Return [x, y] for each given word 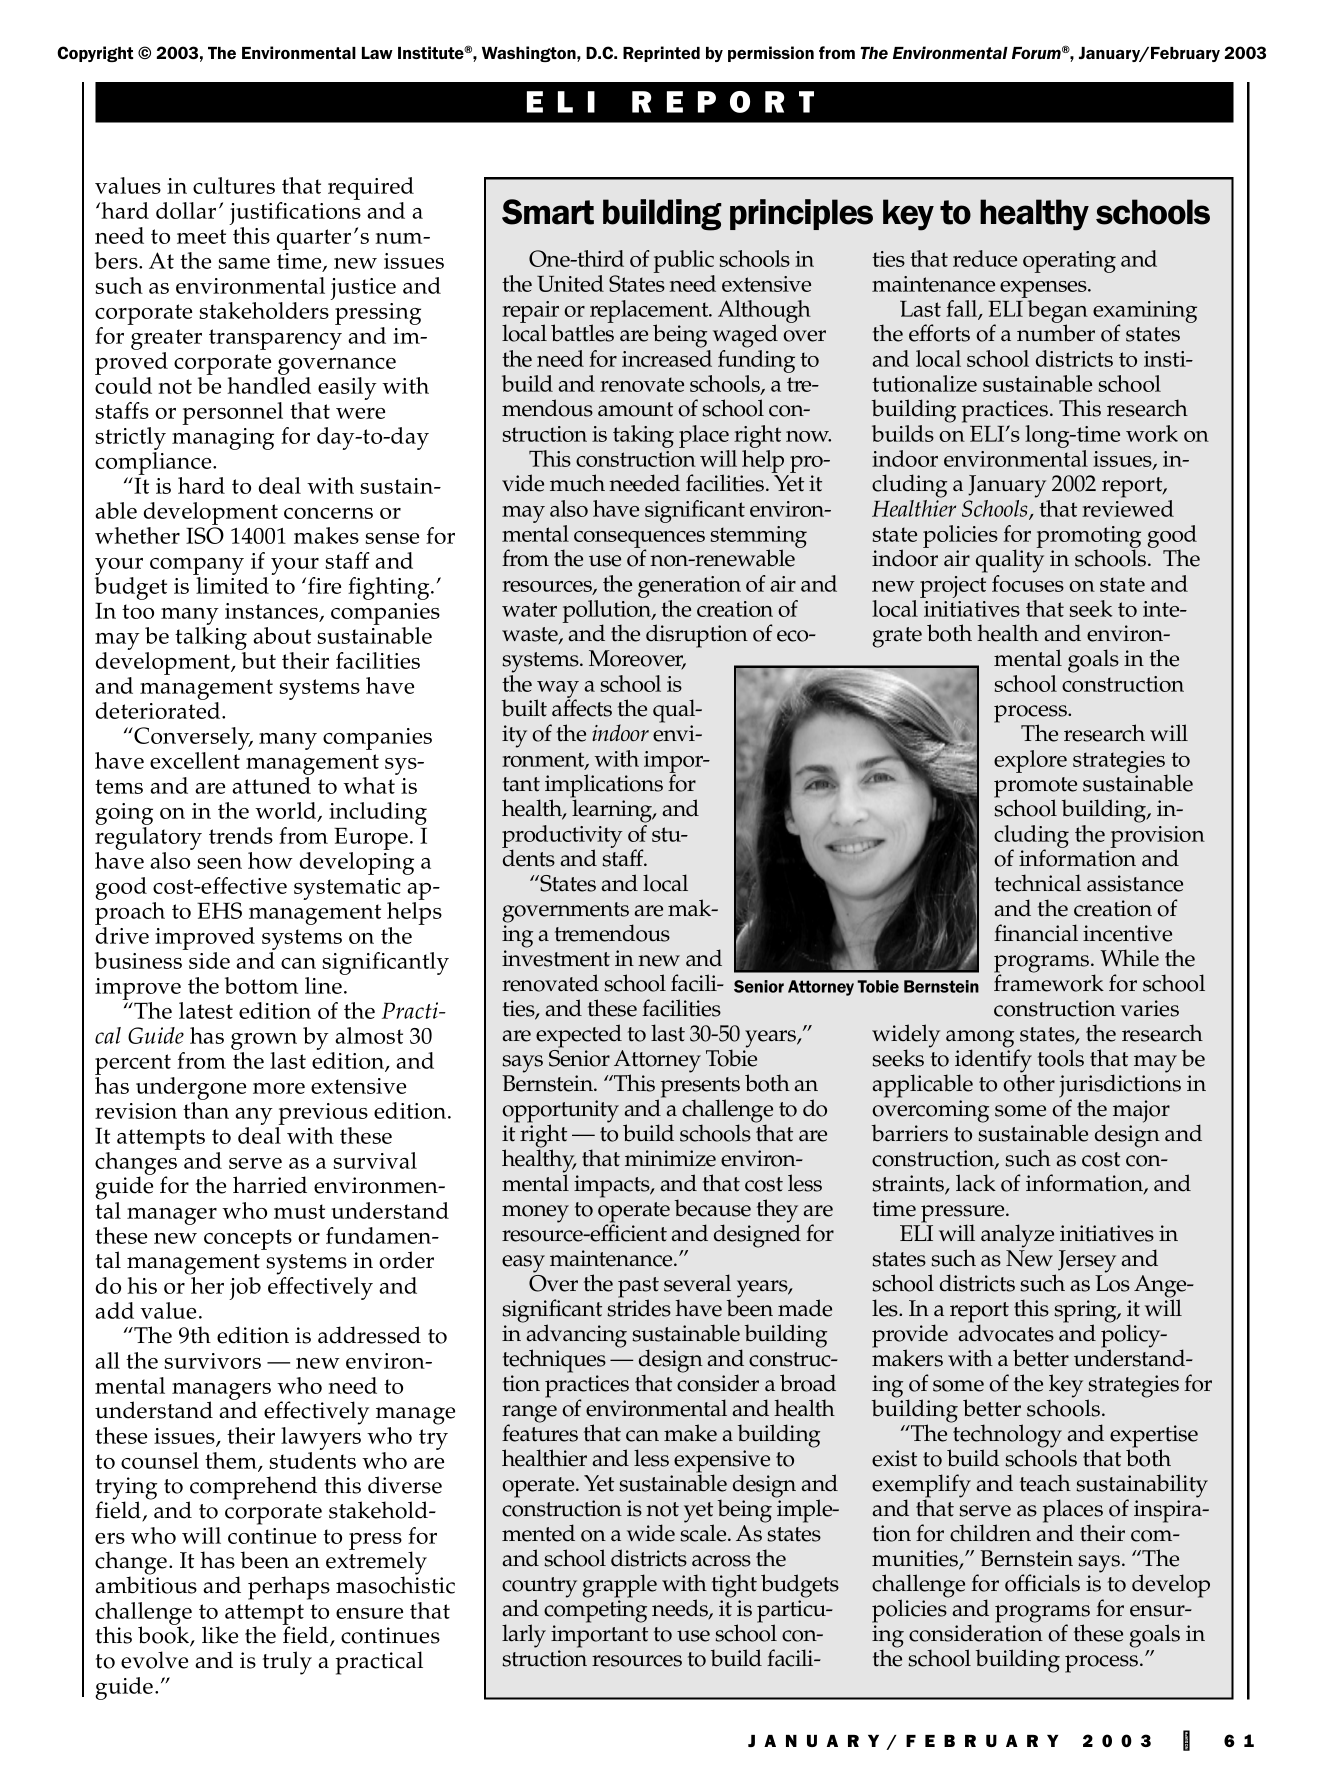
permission [771, 54]
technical [1038, 883]
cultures [234, 185]
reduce [985, 258]
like [220, 1635]
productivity [562, 837]
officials [1042, 1583]
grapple [620, 1586]
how [270, 860]
